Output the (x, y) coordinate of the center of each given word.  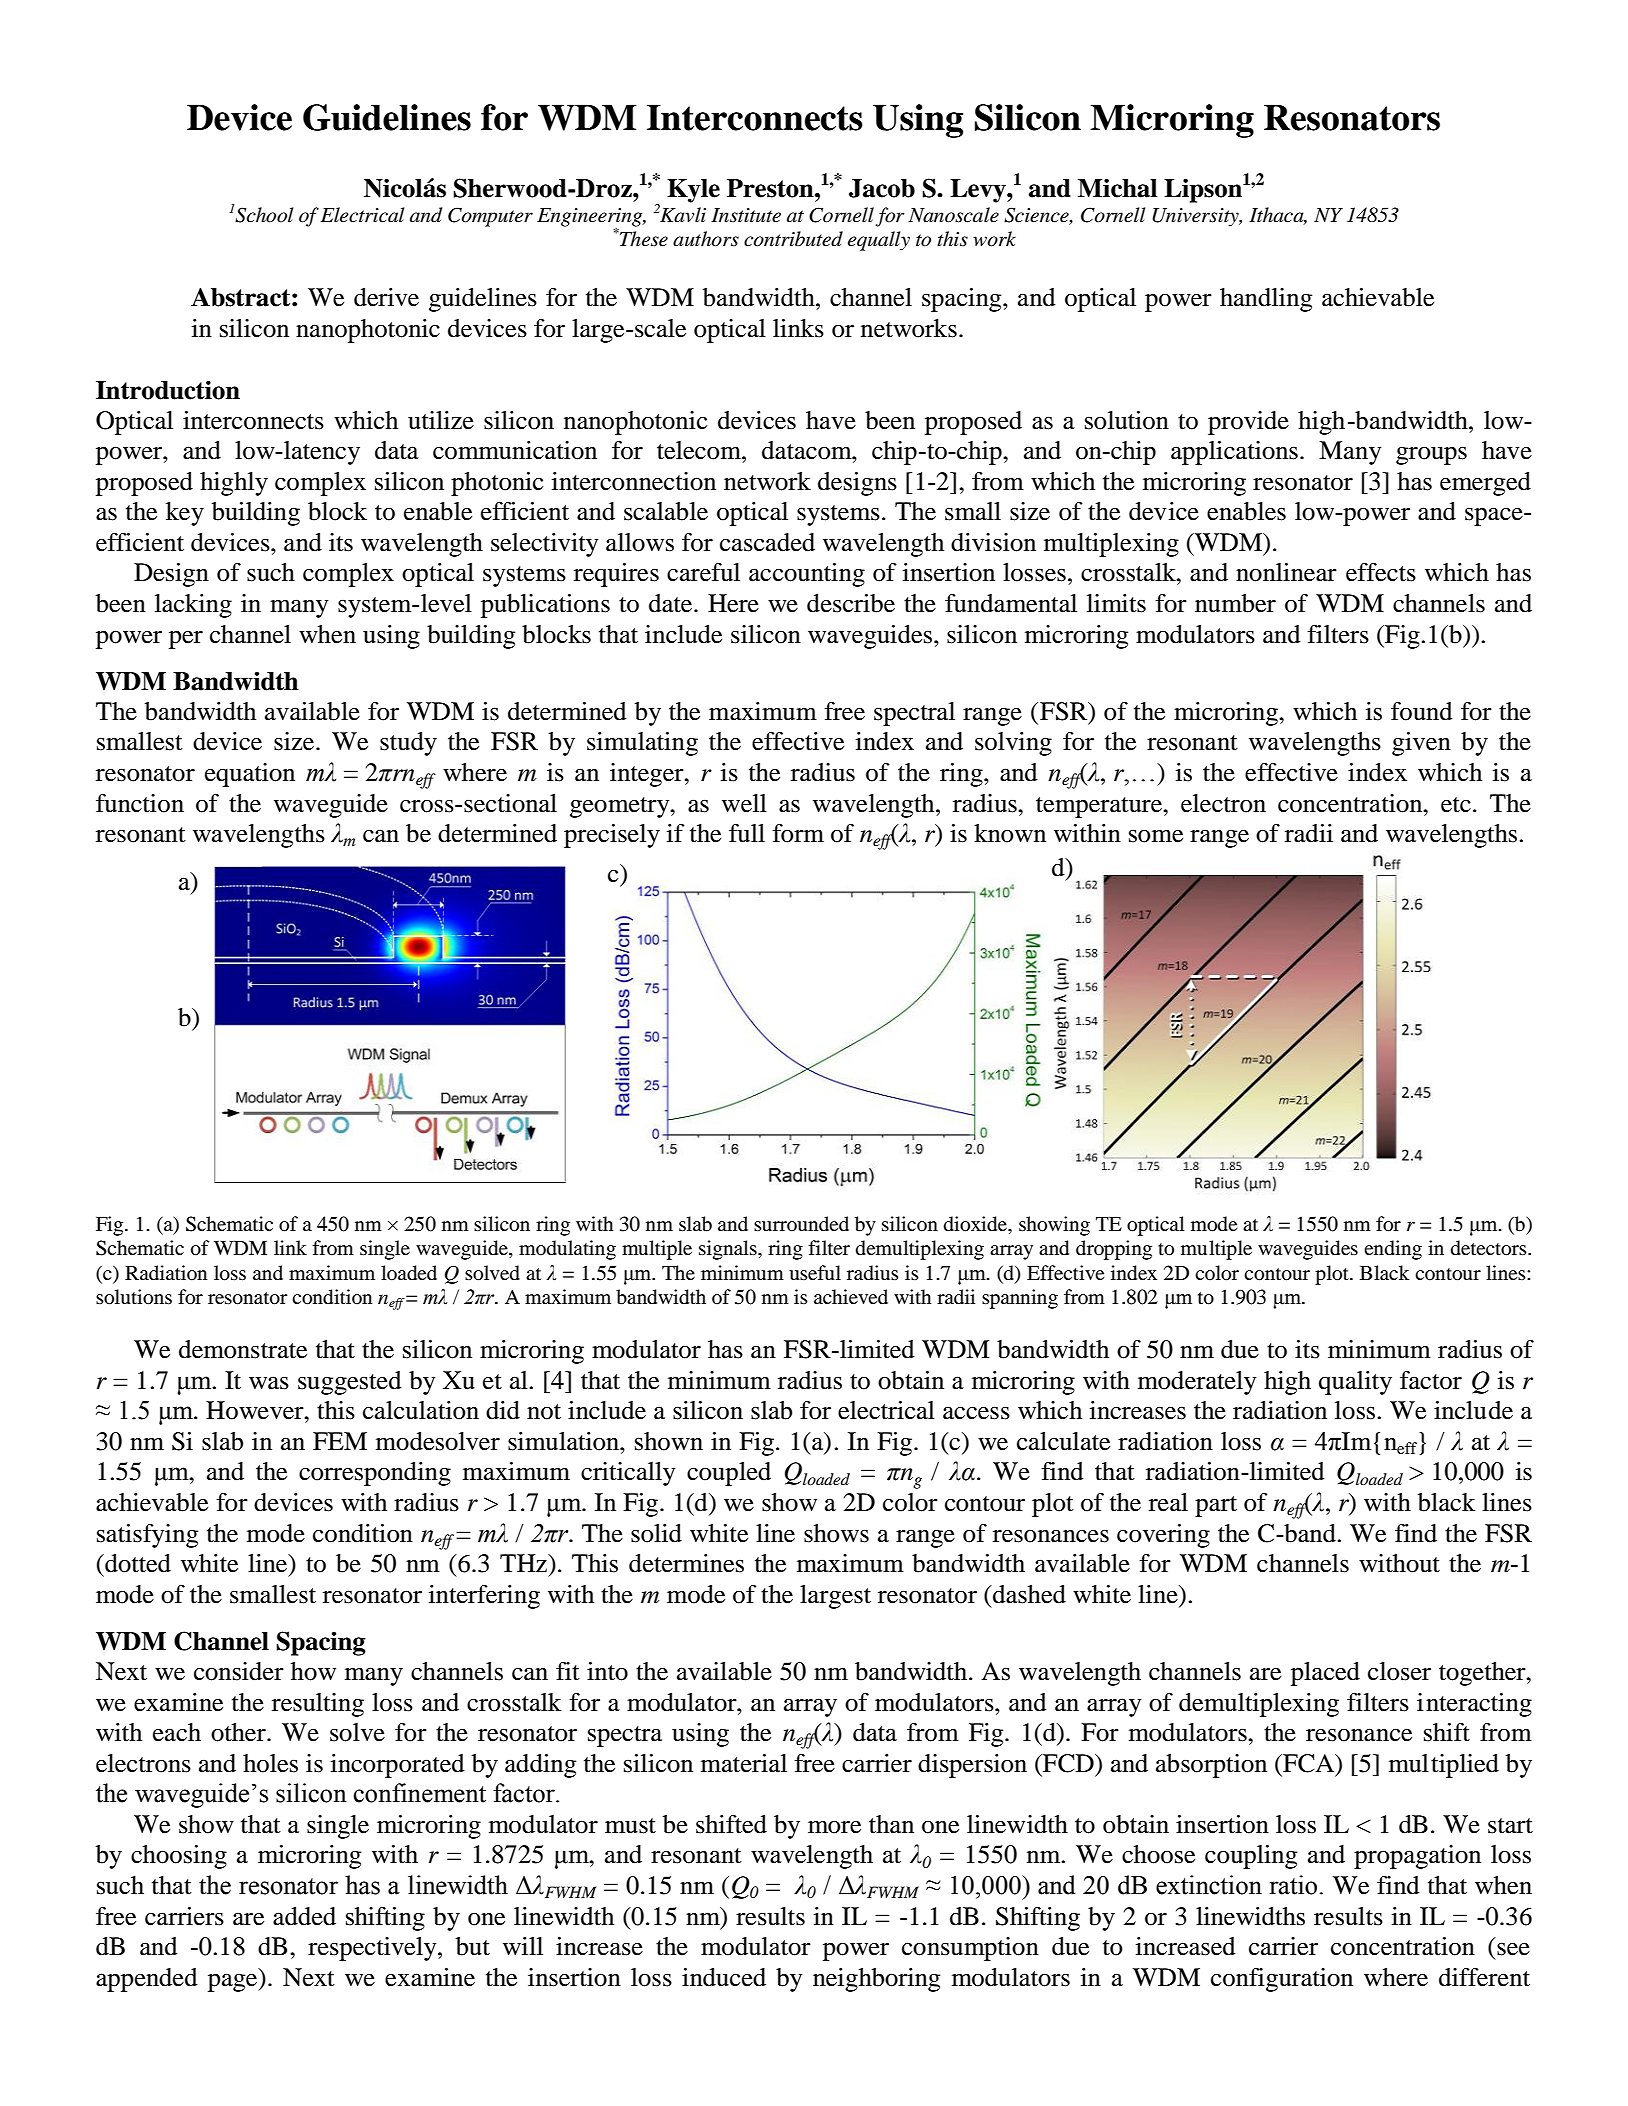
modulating (567, 1250)
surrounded (801, 1224)
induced (724, 1977)
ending (1393, 1250)
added (304, 1916)
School (264, 215)
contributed (793, 239)
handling (1266, 300)
